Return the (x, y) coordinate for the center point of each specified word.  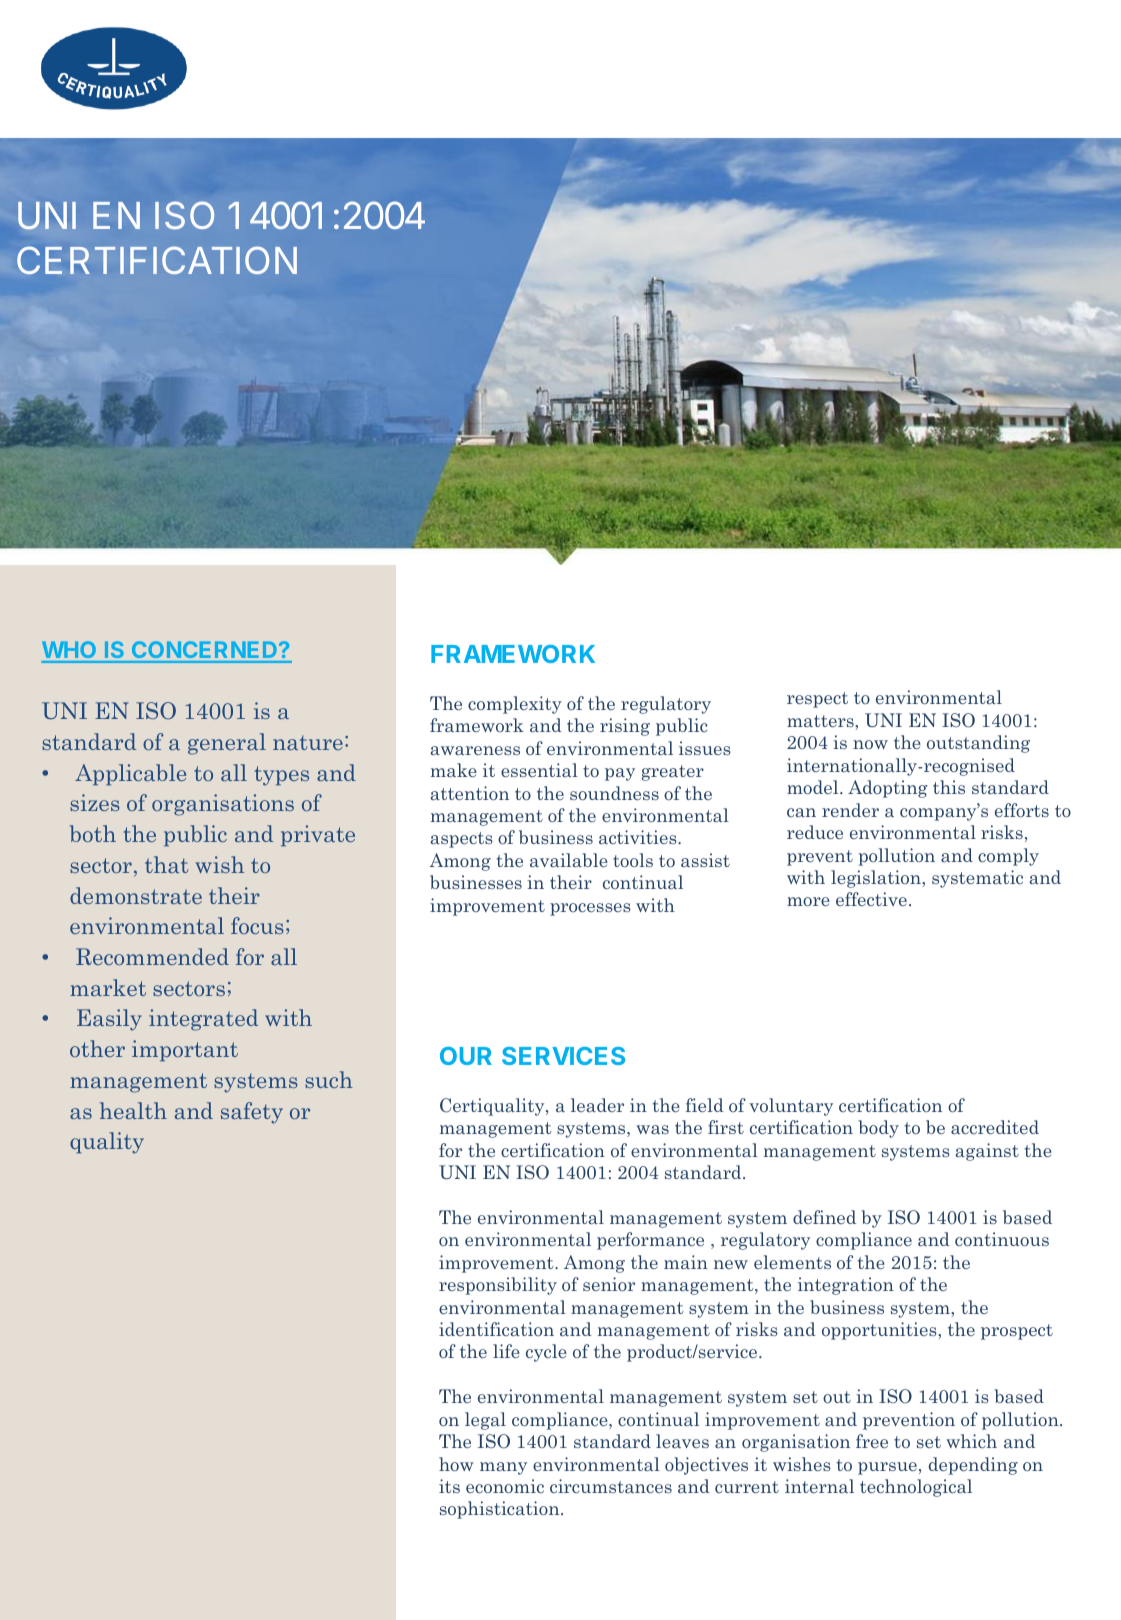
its (449, 1486)
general (227, 744)
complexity (515, 705)
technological (916, 1488)
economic (505, 1486)
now (870, 744)
